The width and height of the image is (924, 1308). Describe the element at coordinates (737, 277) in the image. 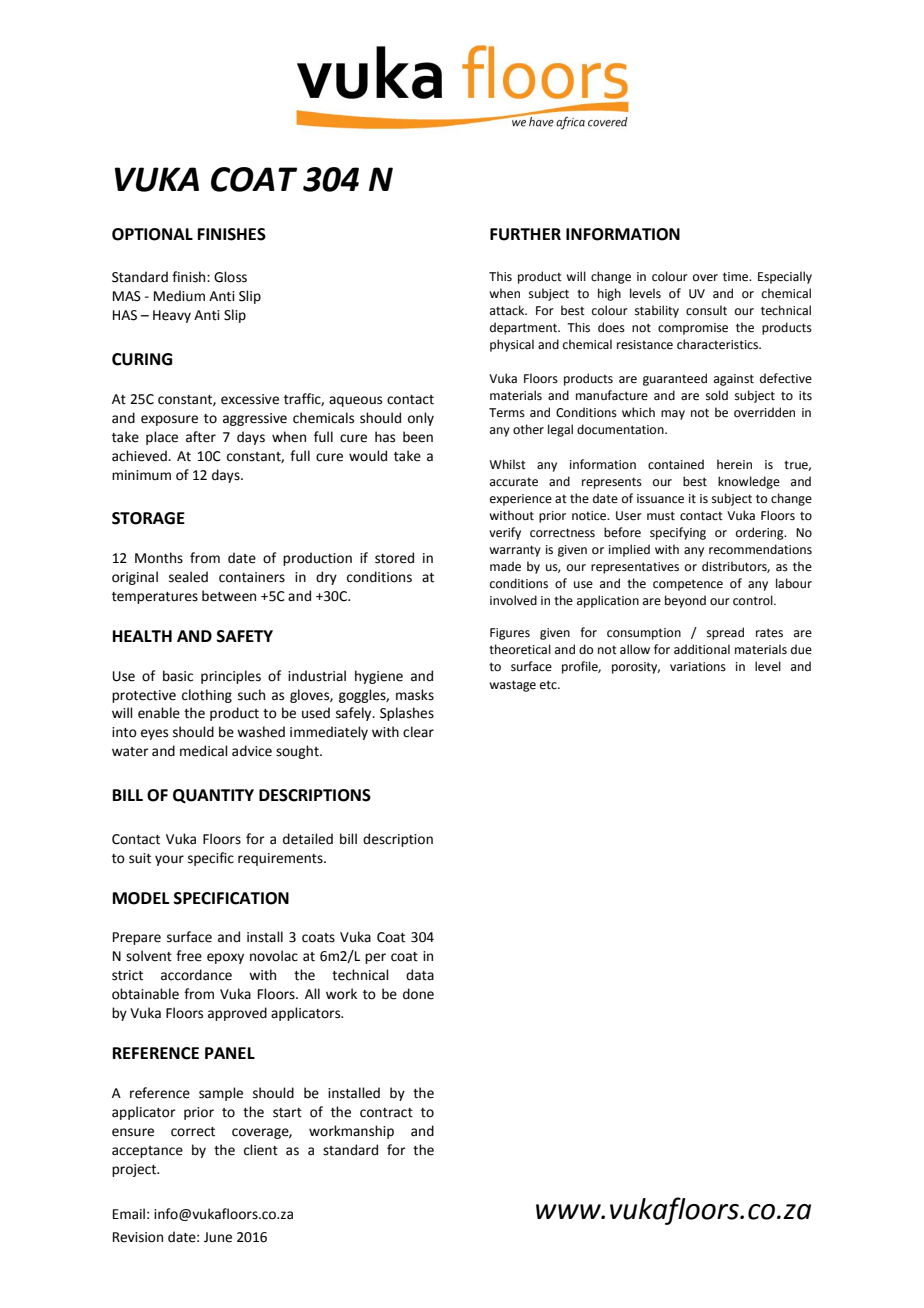

I see `time` at that location.
